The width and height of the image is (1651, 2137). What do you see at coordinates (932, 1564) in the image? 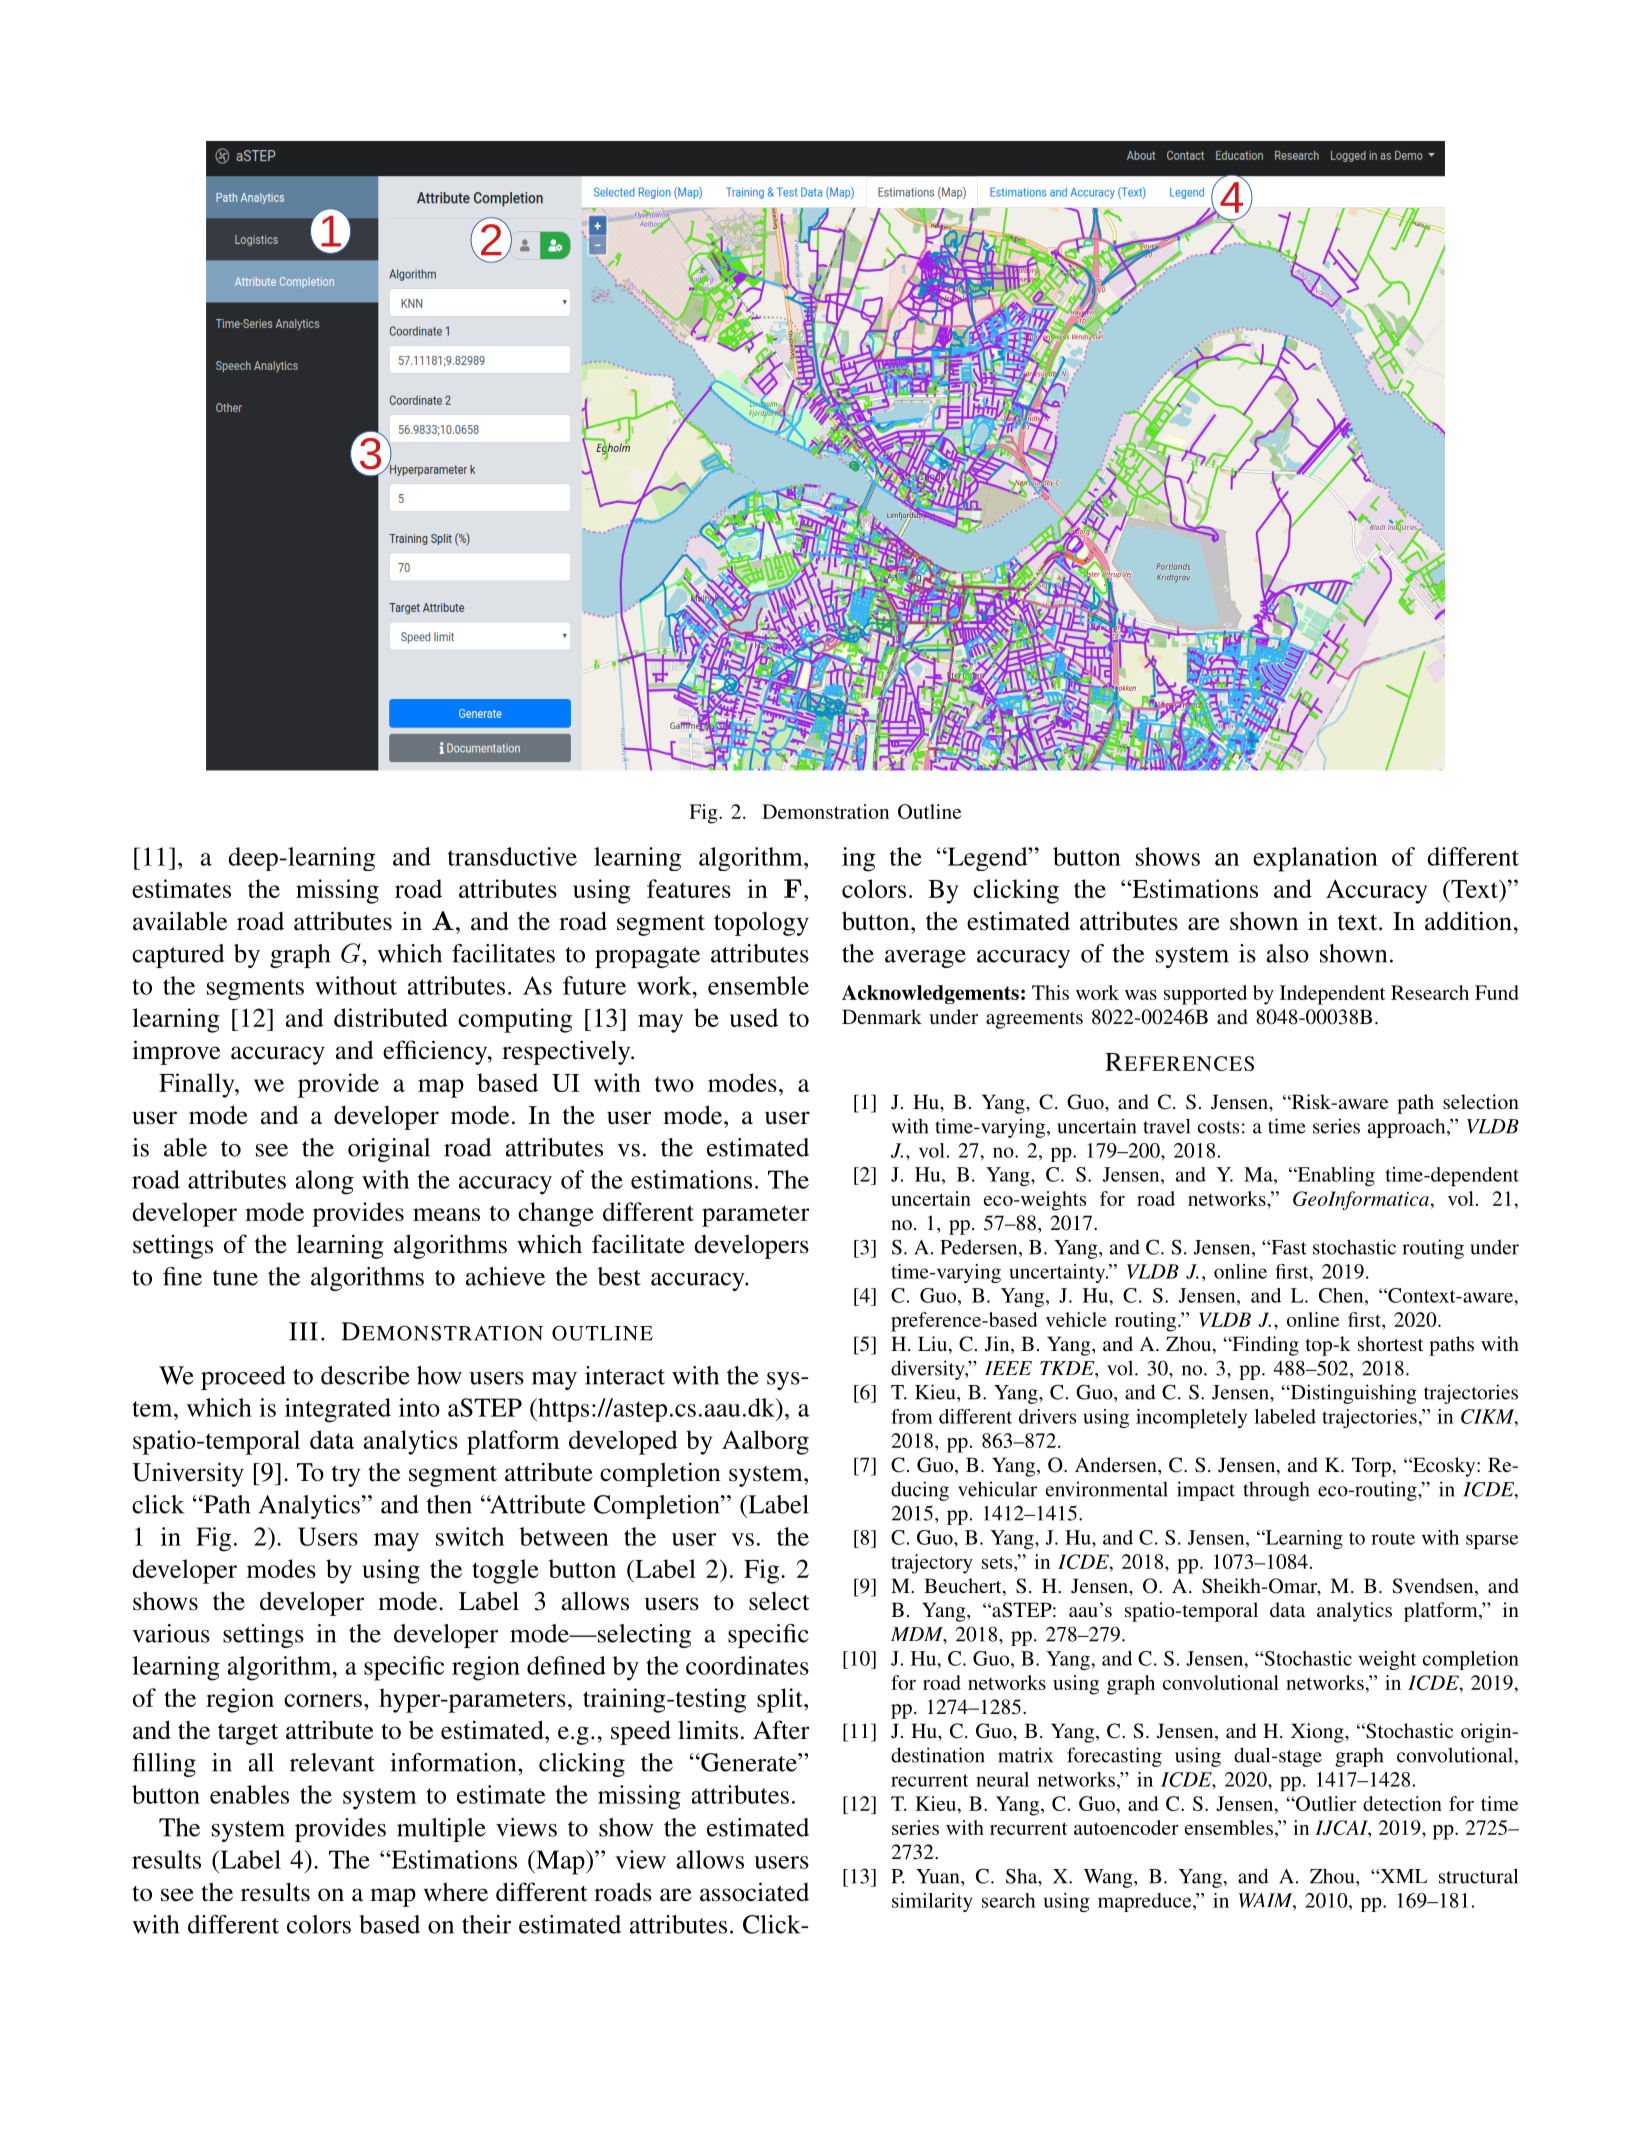
I see `trajectory` at bounding box center [932, 1564].
